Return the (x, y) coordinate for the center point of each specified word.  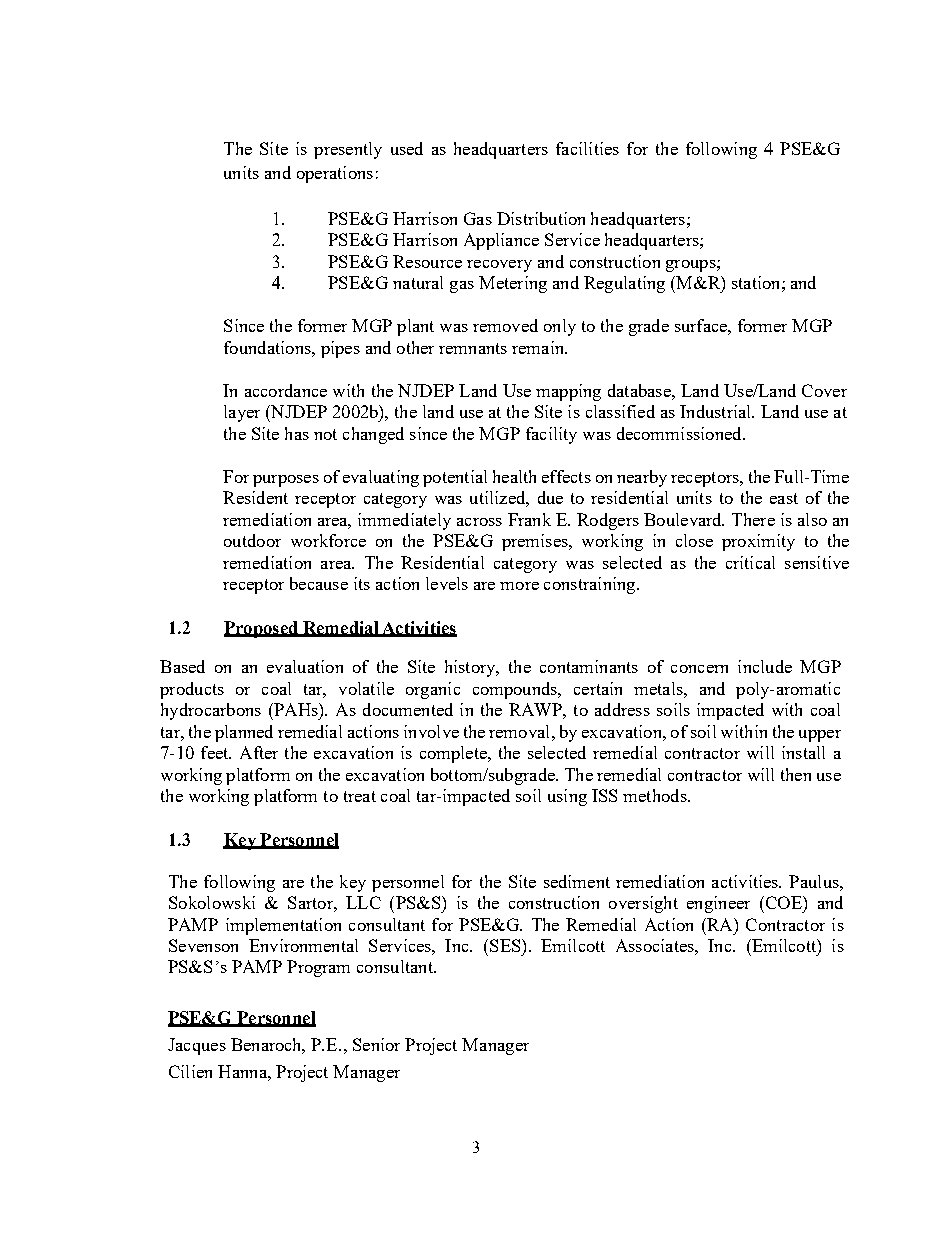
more (519, 586)
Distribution (541, 218)
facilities (587, 148)
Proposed (262, 629)
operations (335, 174)
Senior (376, 1044)
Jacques (197, 1046)
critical (750, 562)
